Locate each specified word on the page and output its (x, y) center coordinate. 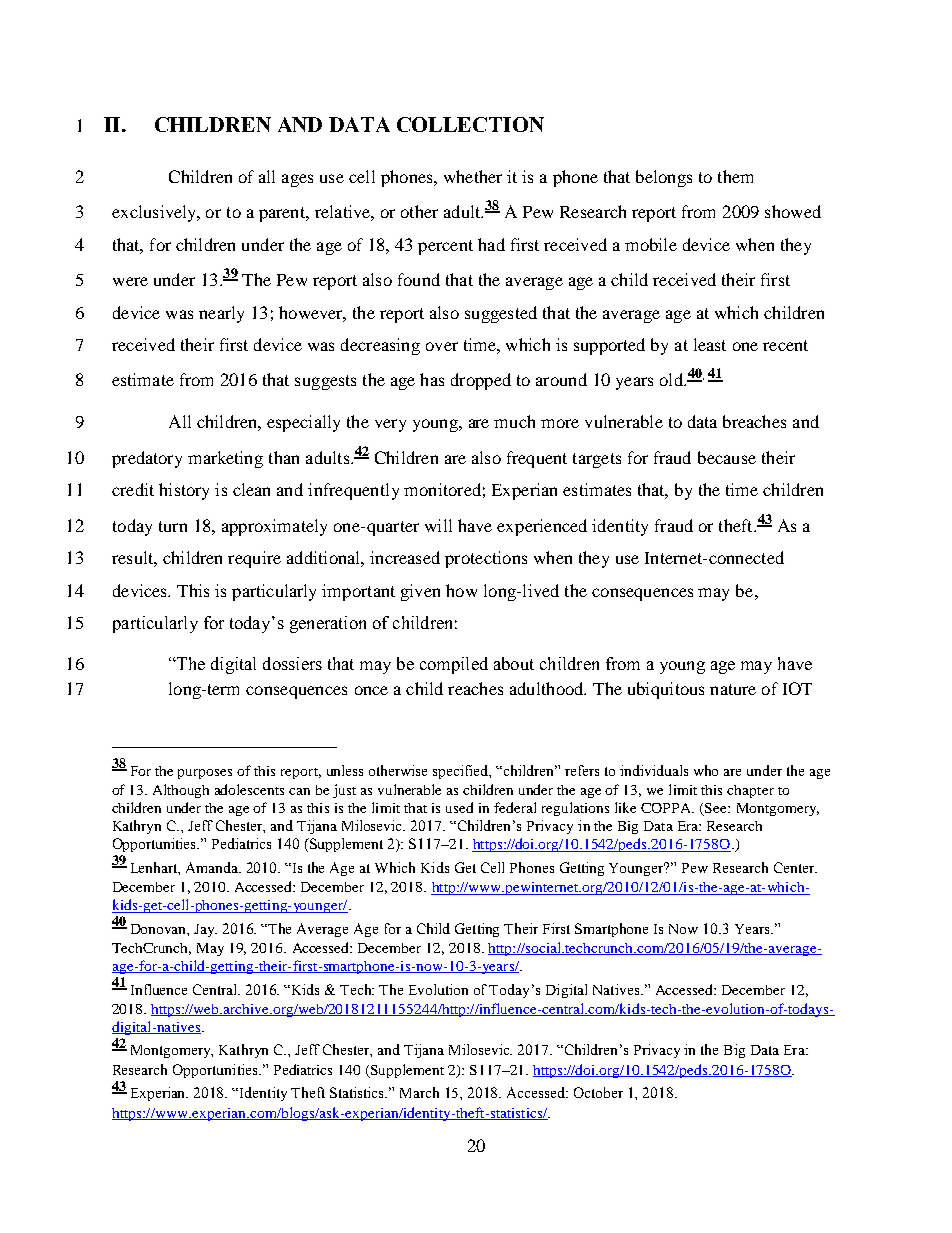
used (459, 807)
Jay (205, 930)
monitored (442, 489)
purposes (205, 774)
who (706, 770)
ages (297, 180)
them (735, 176)
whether (473, 176)
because (727, 457)
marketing (225, 459)
